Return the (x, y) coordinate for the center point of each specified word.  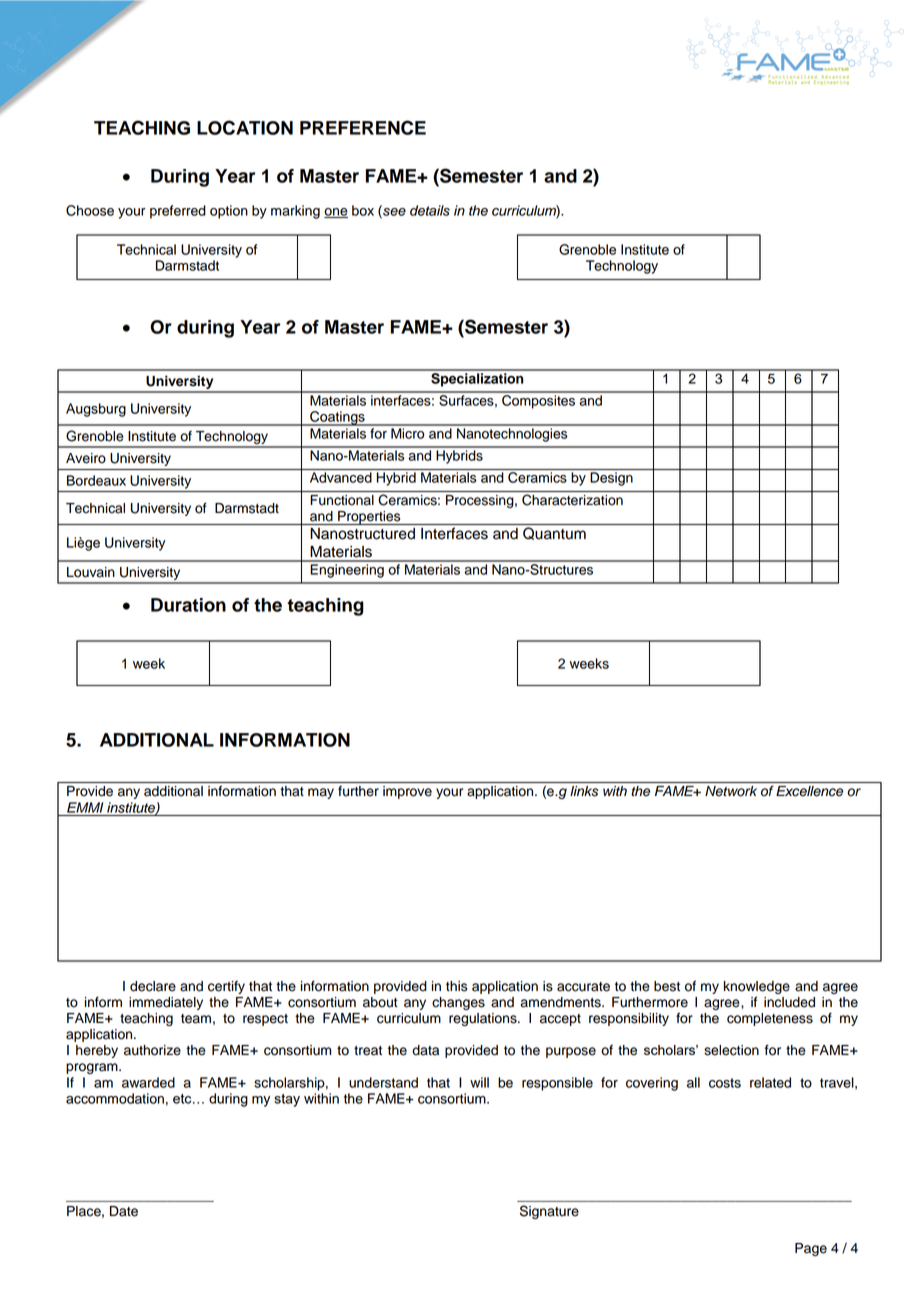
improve (407, 792)
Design (611, 479)
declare (153, 986)
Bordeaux (96, 480)
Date (124, 1211)
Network (731, 791)
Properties (369, 518)
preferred (178, 212)
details (430, 210)
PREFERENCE (363, 127)
